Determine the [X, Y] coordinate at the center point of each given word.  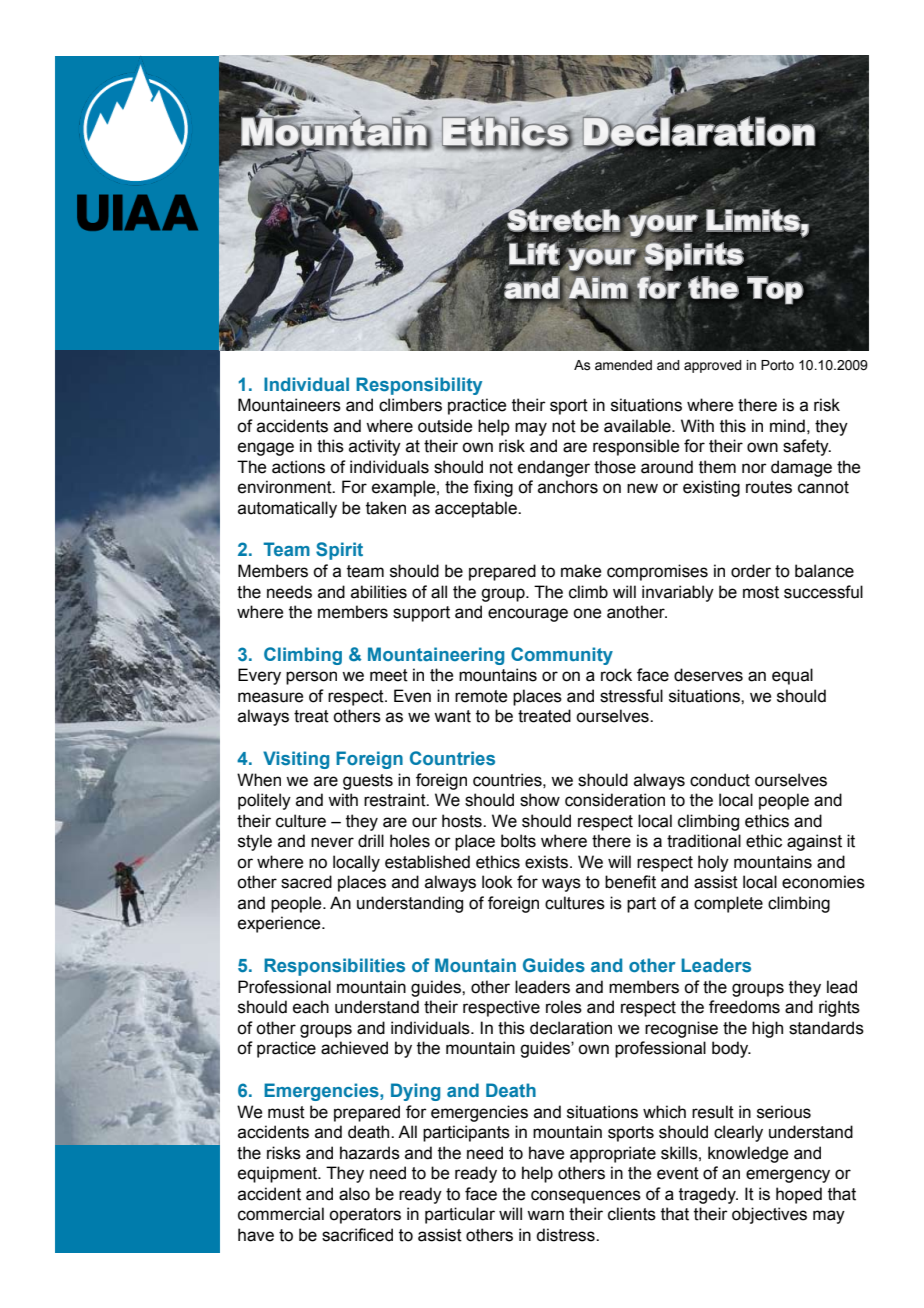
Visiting [296, 760]
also [354, 1194]
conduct [720, 780]
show [540, 800]
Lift [534, 253]
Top [775, 290]
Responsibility [419, 386]
